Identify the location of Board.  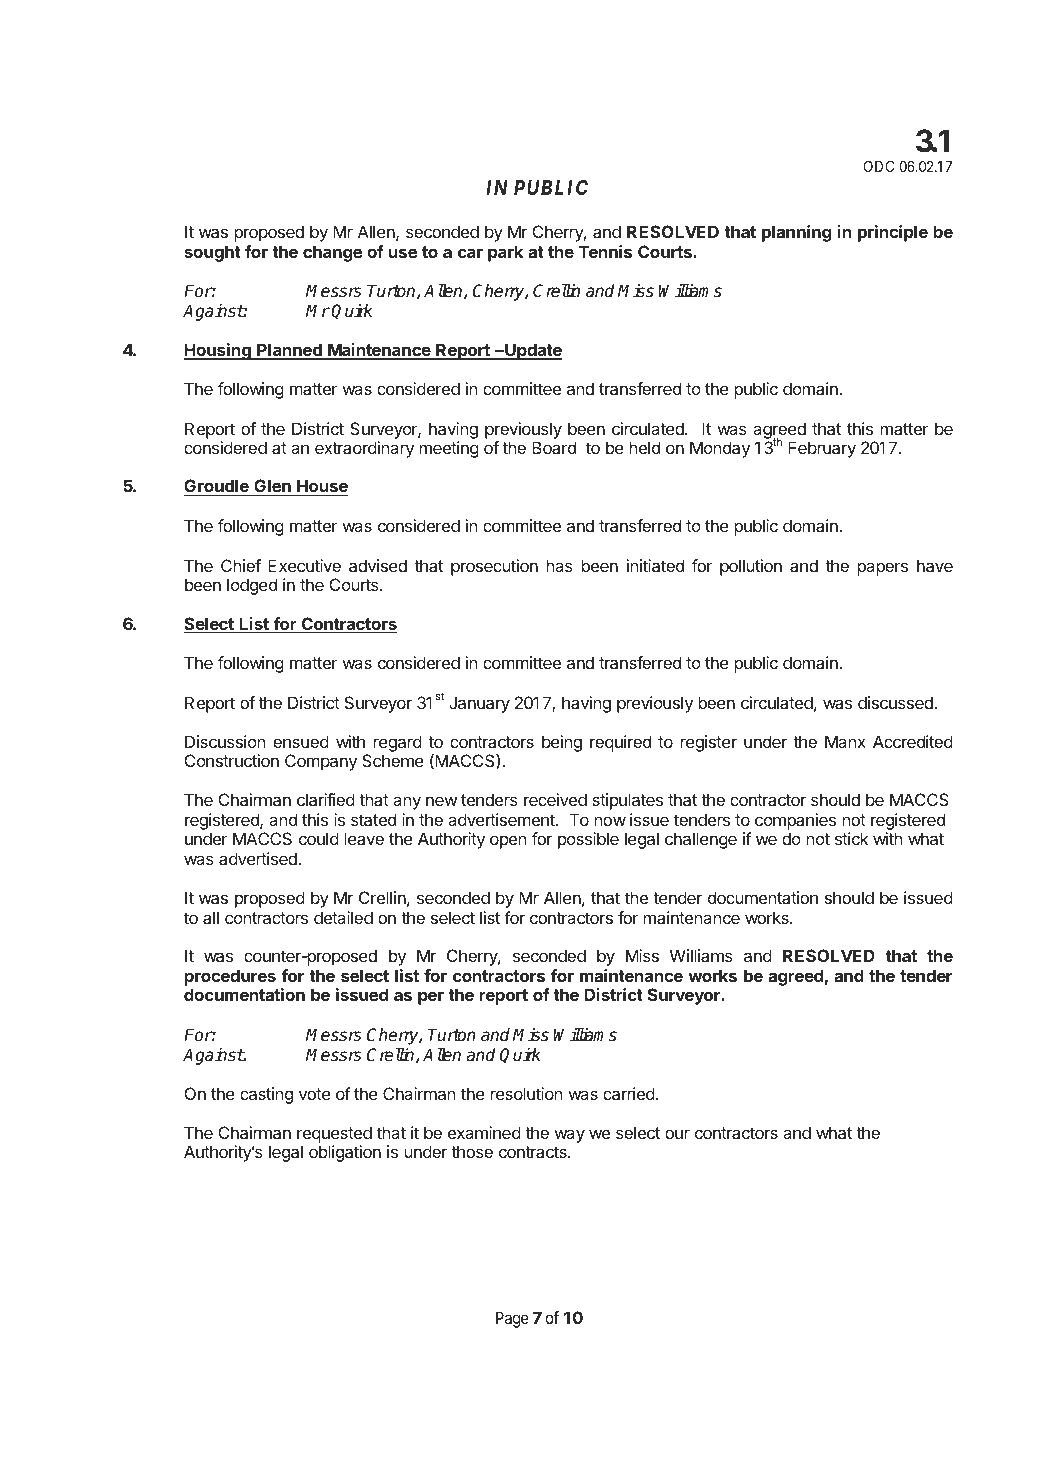
(554, 447).
